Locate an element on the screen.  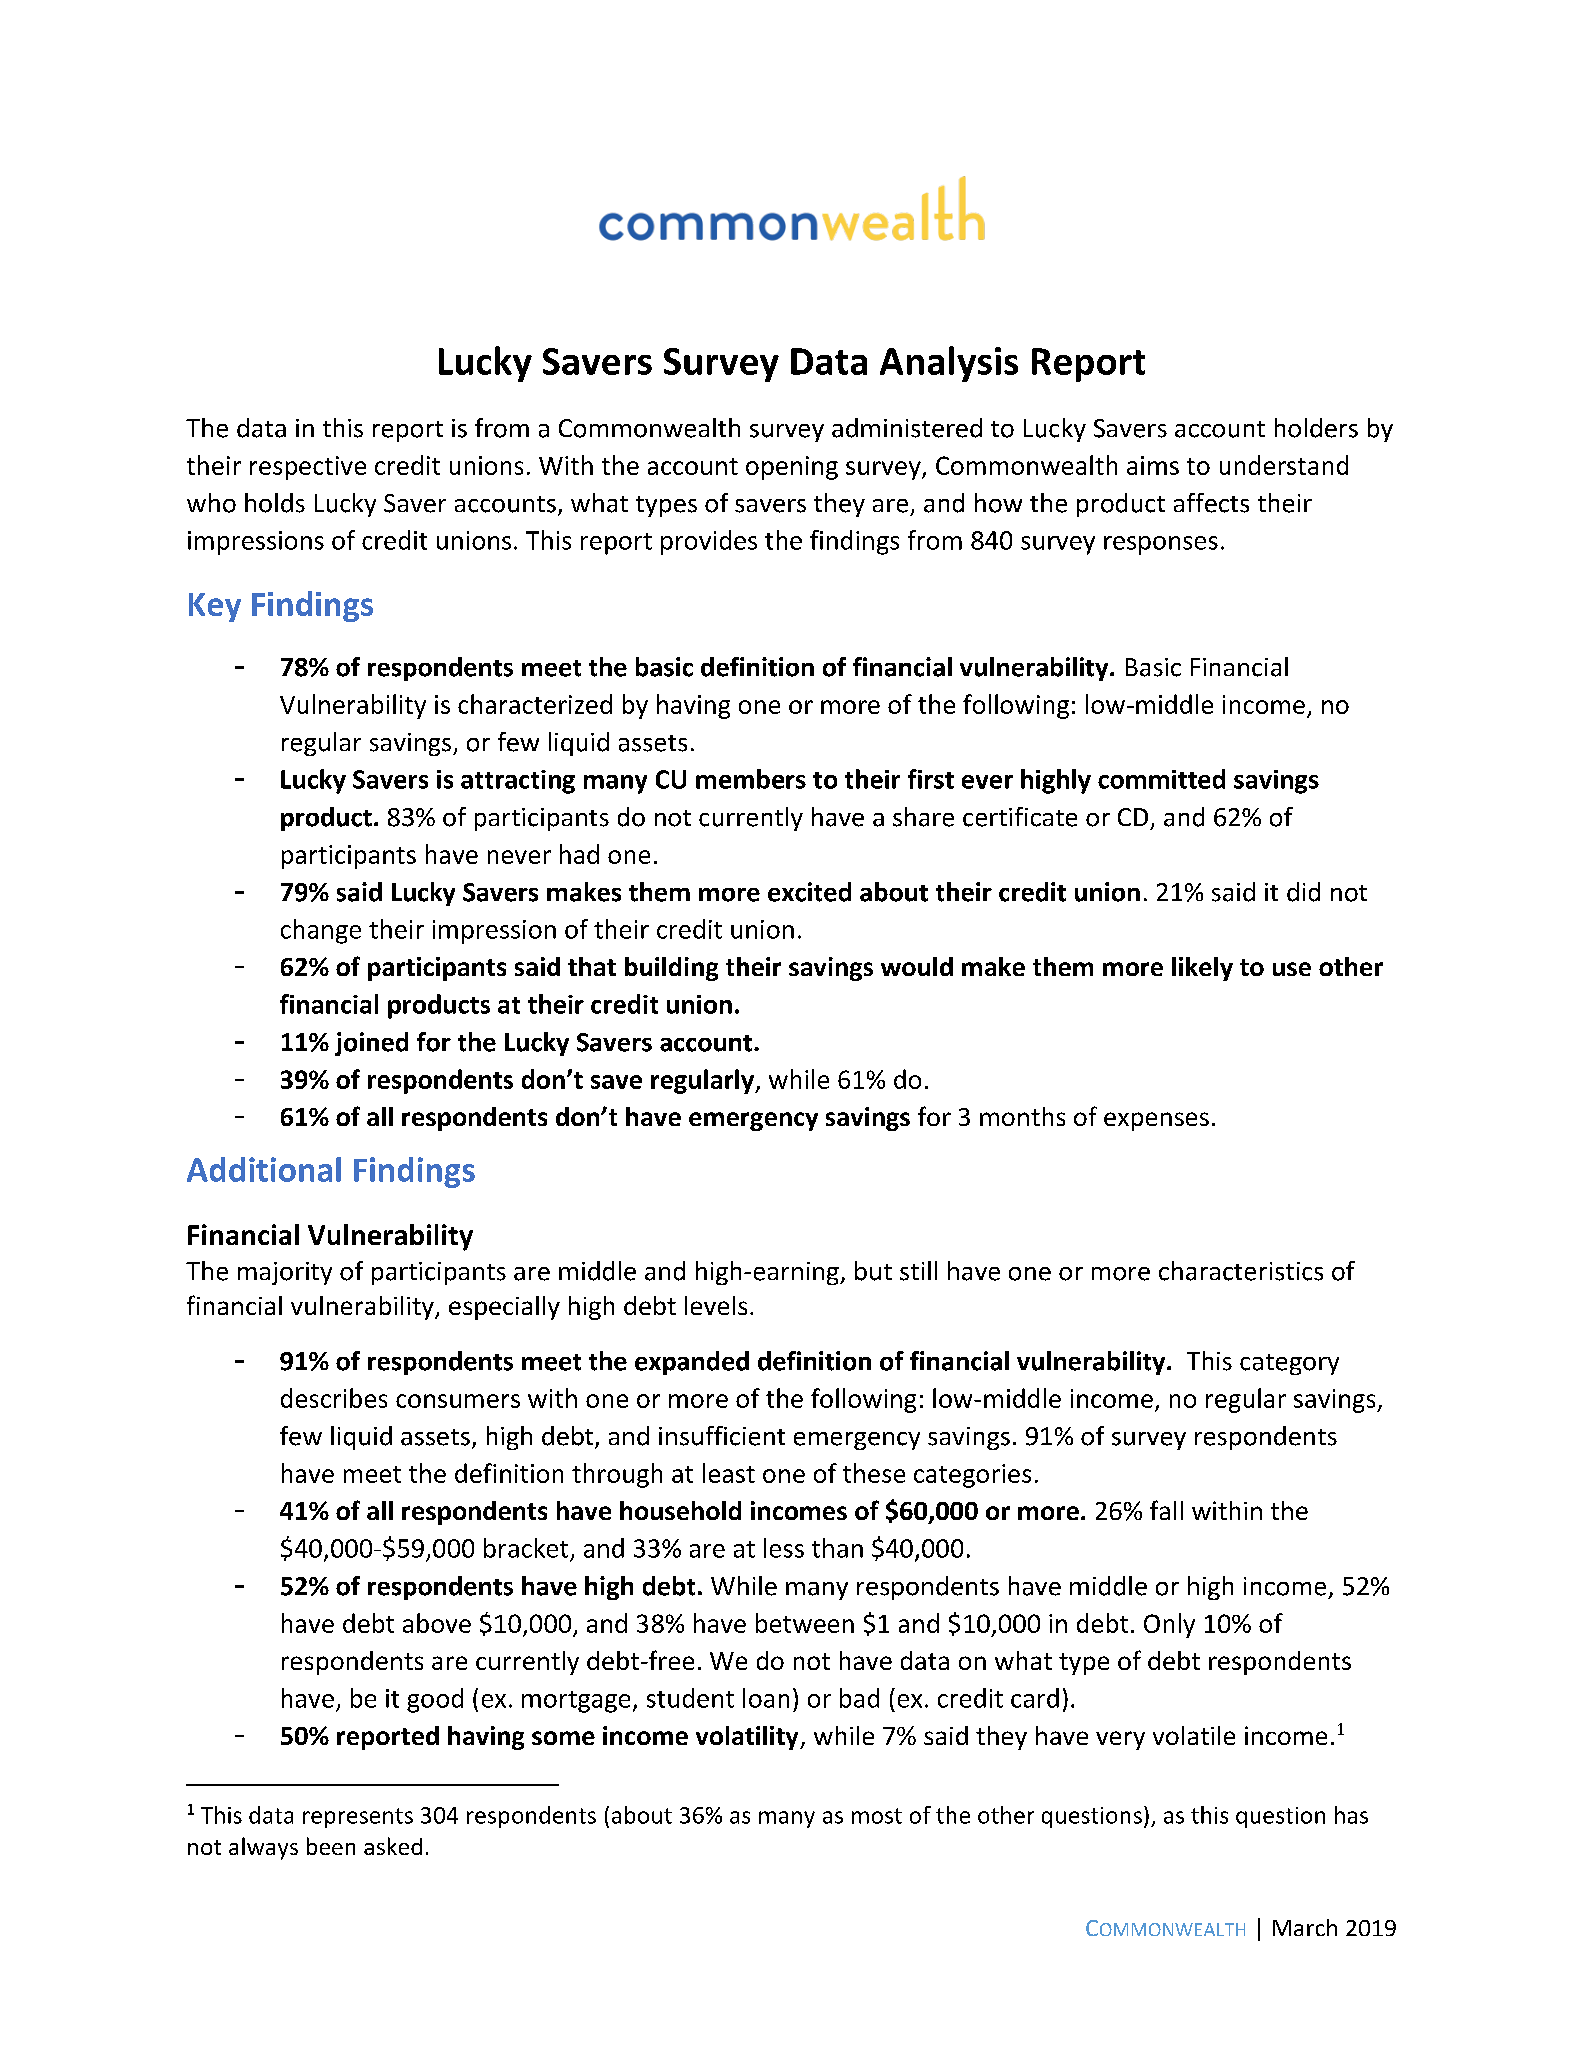
respective is located at coordinates (308, 468).
